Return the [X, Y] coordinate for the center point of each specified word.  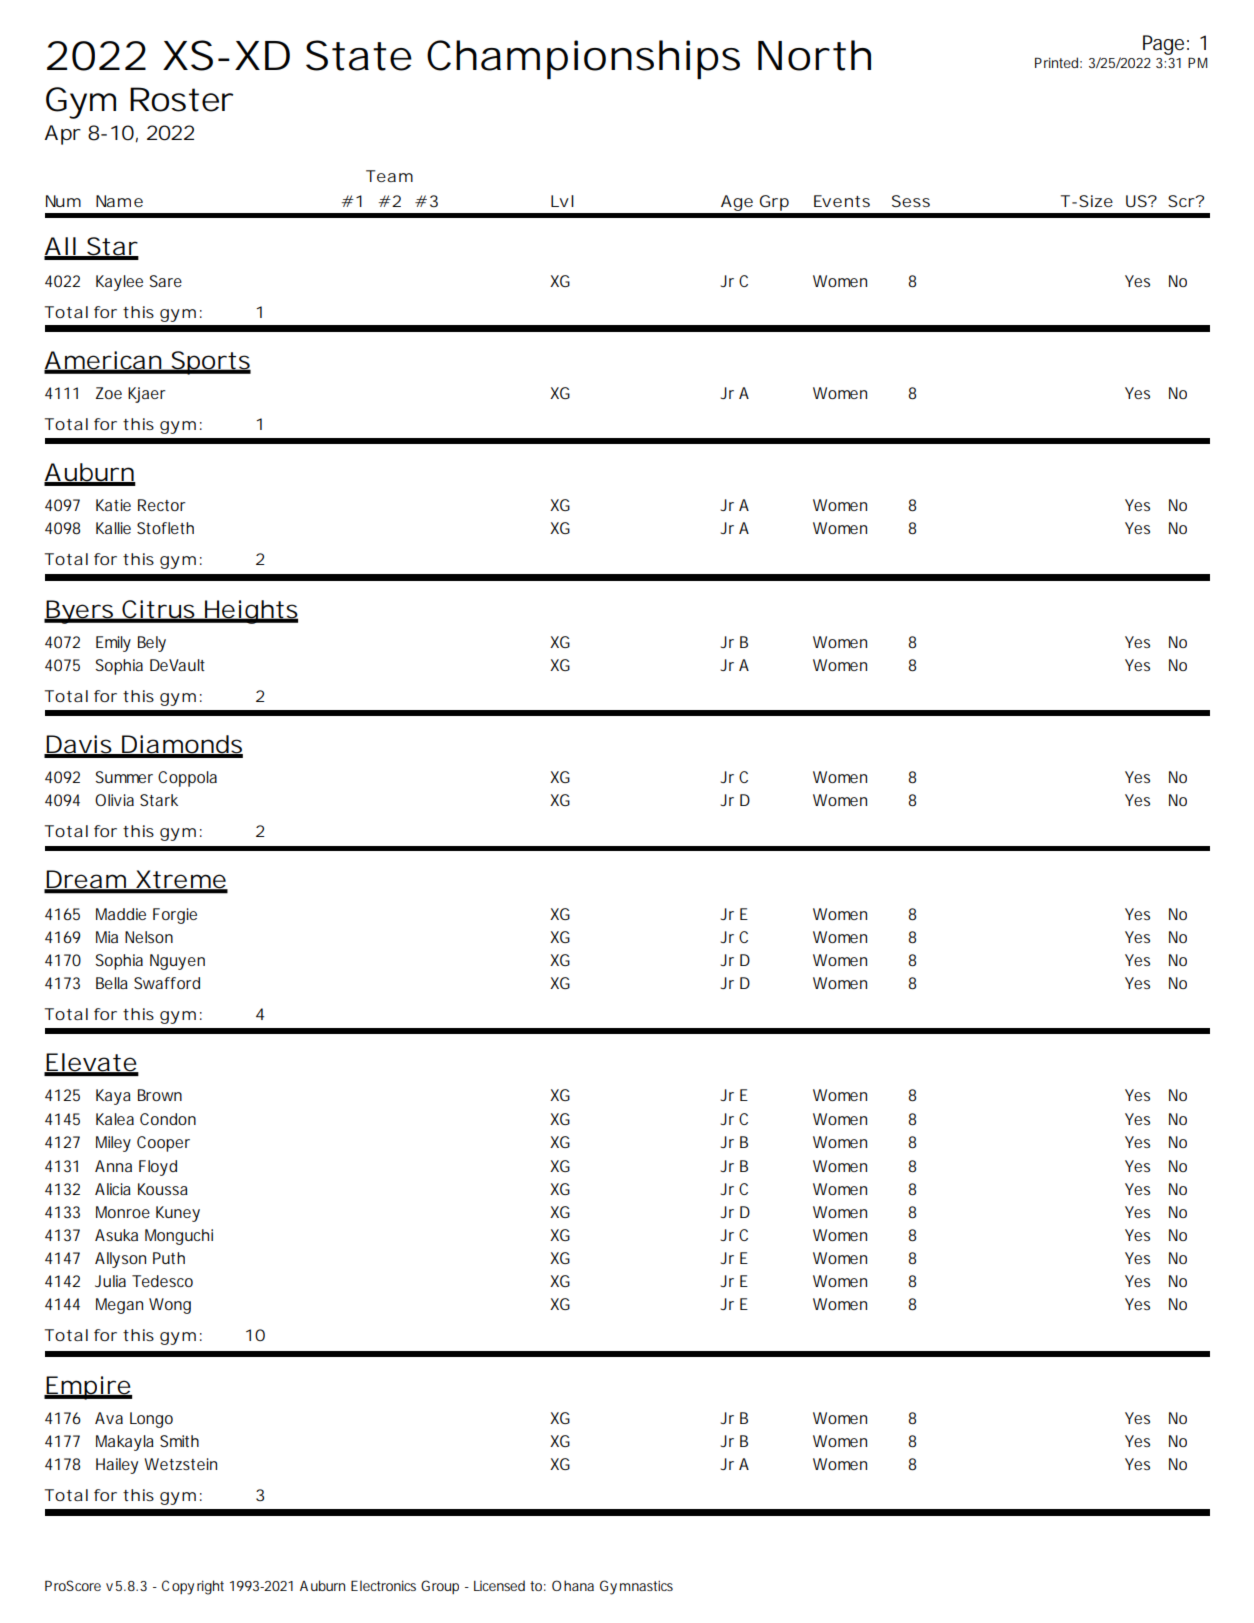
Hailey [117, 1466]
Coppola [187, 779]
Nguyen [177, 962]
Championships [583, 59]
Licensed [499, 1585]
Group [440, 1587]
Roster [181, 99]
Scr [1182, 201]
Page [1163, 45]
